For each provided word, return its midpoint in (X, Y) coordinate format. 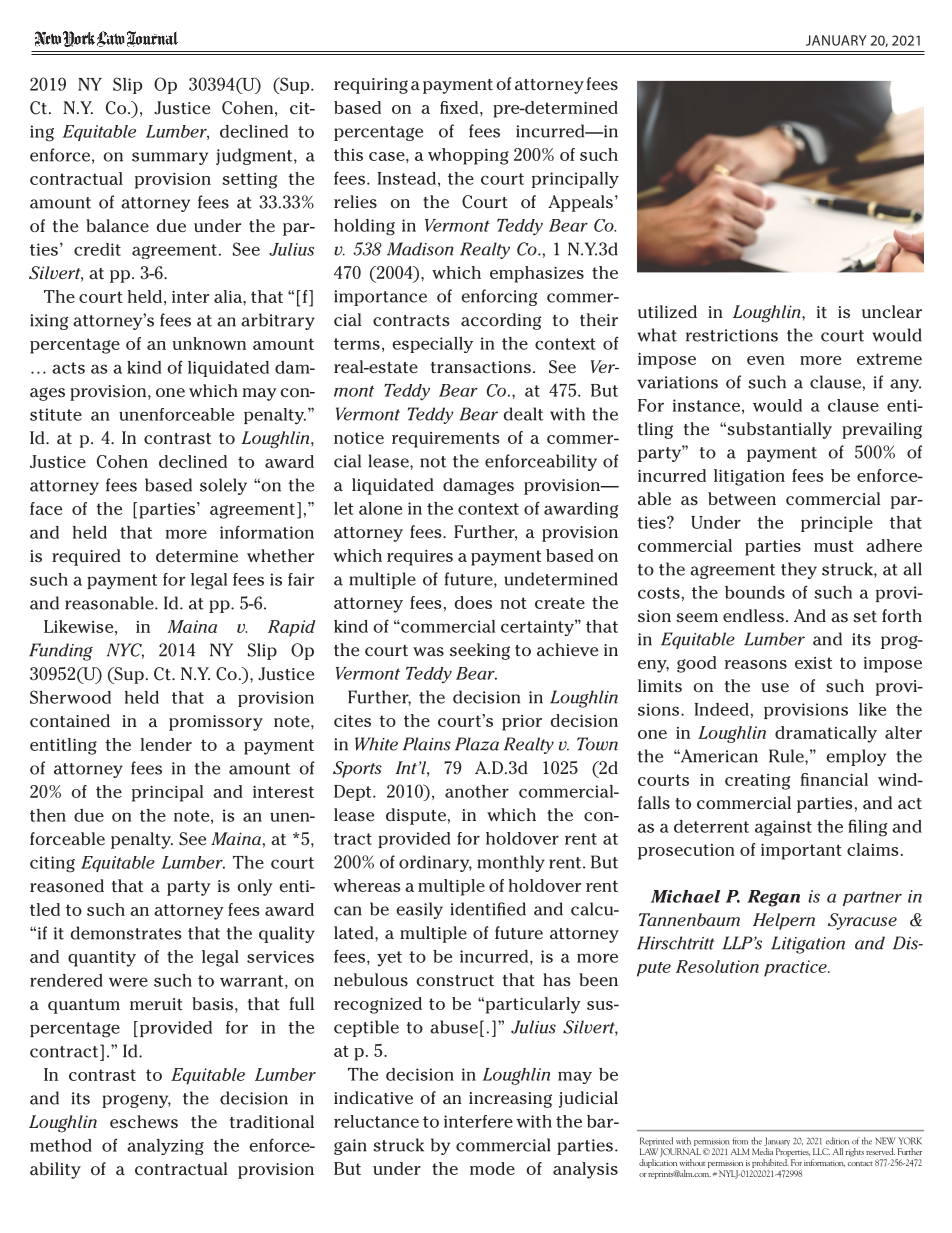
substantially (778, 430)
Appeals (580, 203)
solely (223, 486)
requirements (445, 440)
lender (166, 744)
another (477, 791)
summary (170, 158)
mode (492, 1168)
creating (757, 782)
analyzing (165, 1147)
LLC (821, 1151)
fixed (460, 107)
